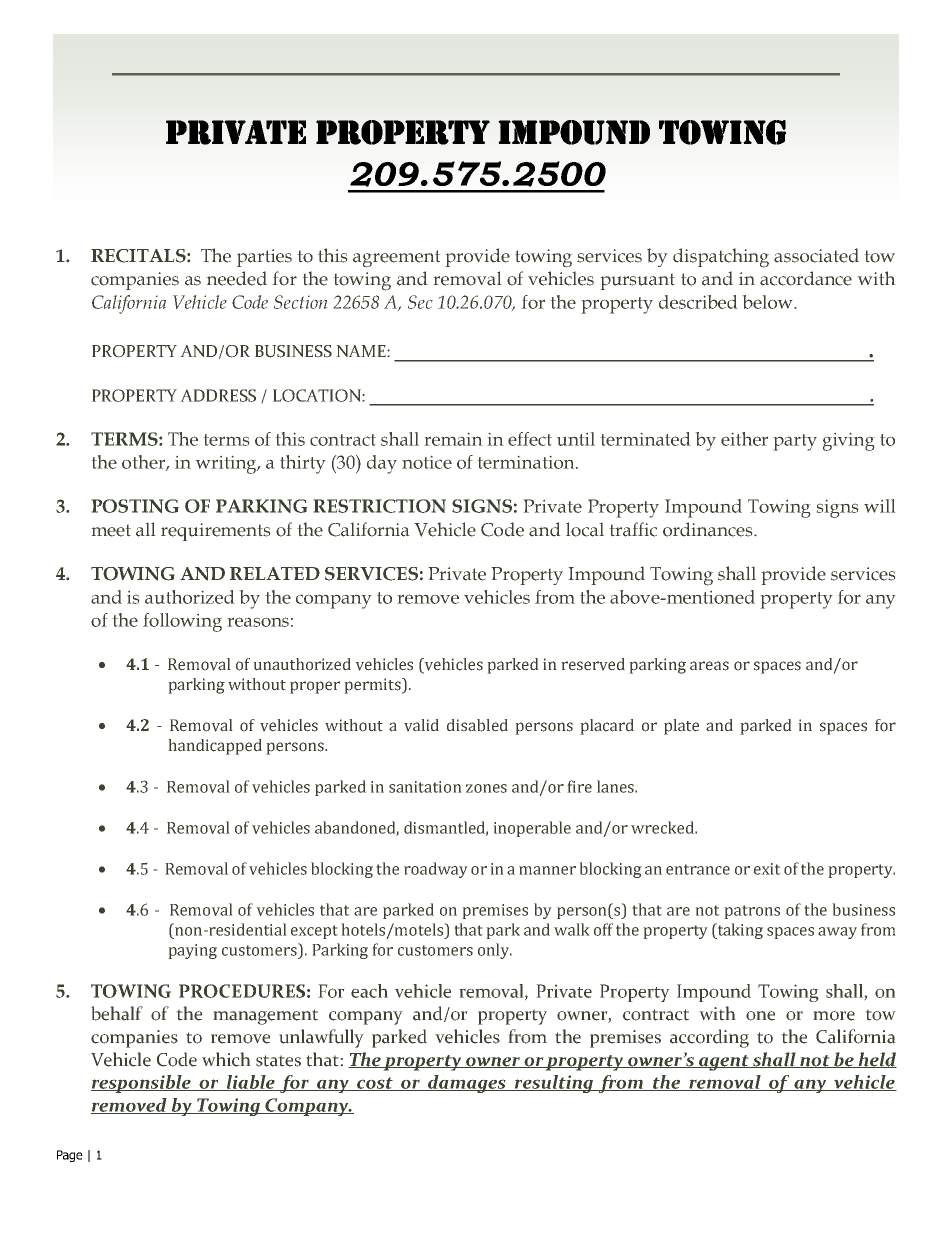 This image has height=1233, width=952. What do you see at coordinates (477, 725) in the image?
I see `disabled` at bounding box center [477, 725].
